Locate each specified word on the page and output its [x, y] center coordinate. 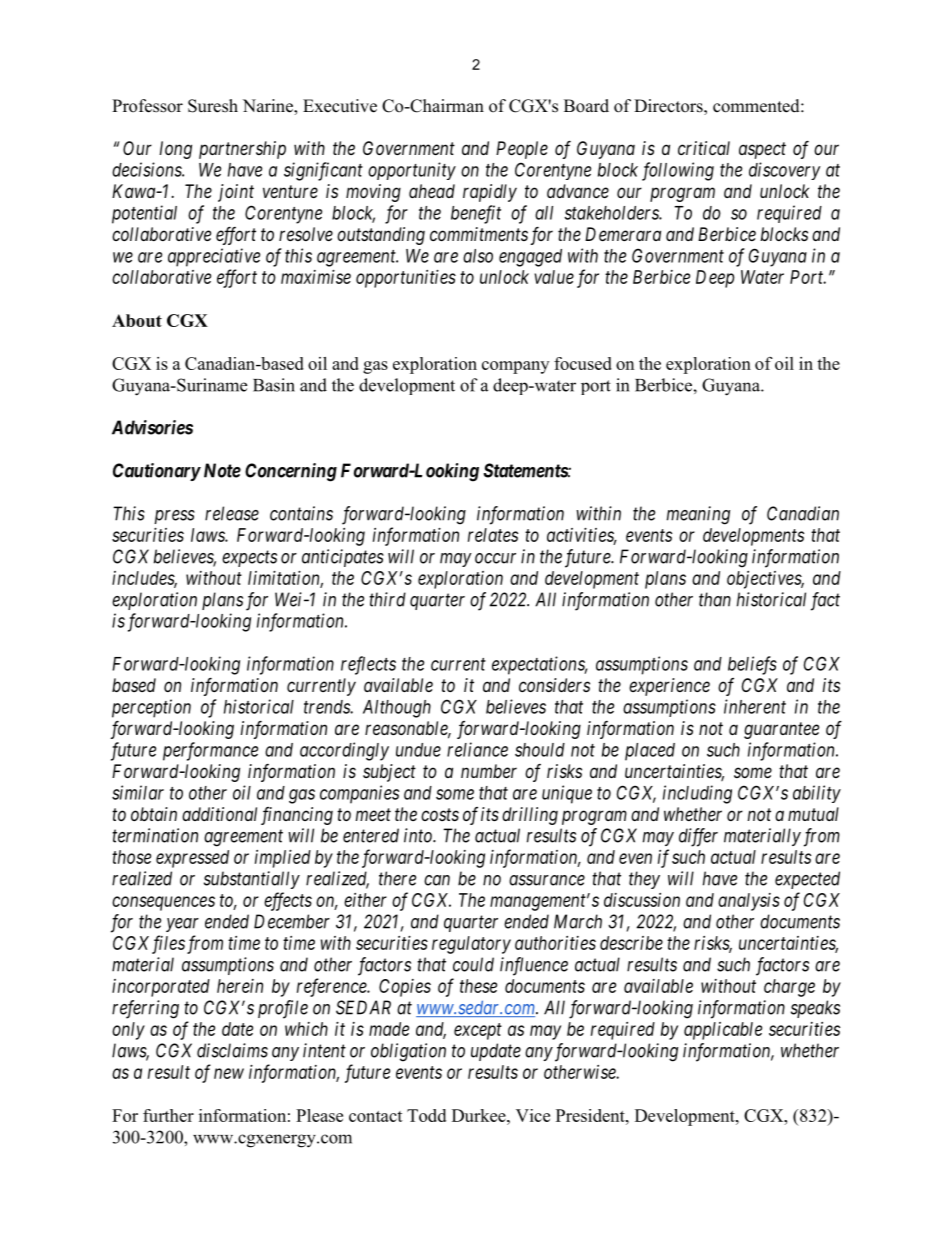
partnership [242, 150]
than [715, 599]
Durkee [480, 1115]
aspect [762, 150]
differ [698, 837]
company [515, 367]
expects [249, 558]
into [419, 835]
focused [583, 363]
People [522, 150]
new [229, 1073]
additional [219, 814]
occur [495, 558]
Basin [274, 385]
